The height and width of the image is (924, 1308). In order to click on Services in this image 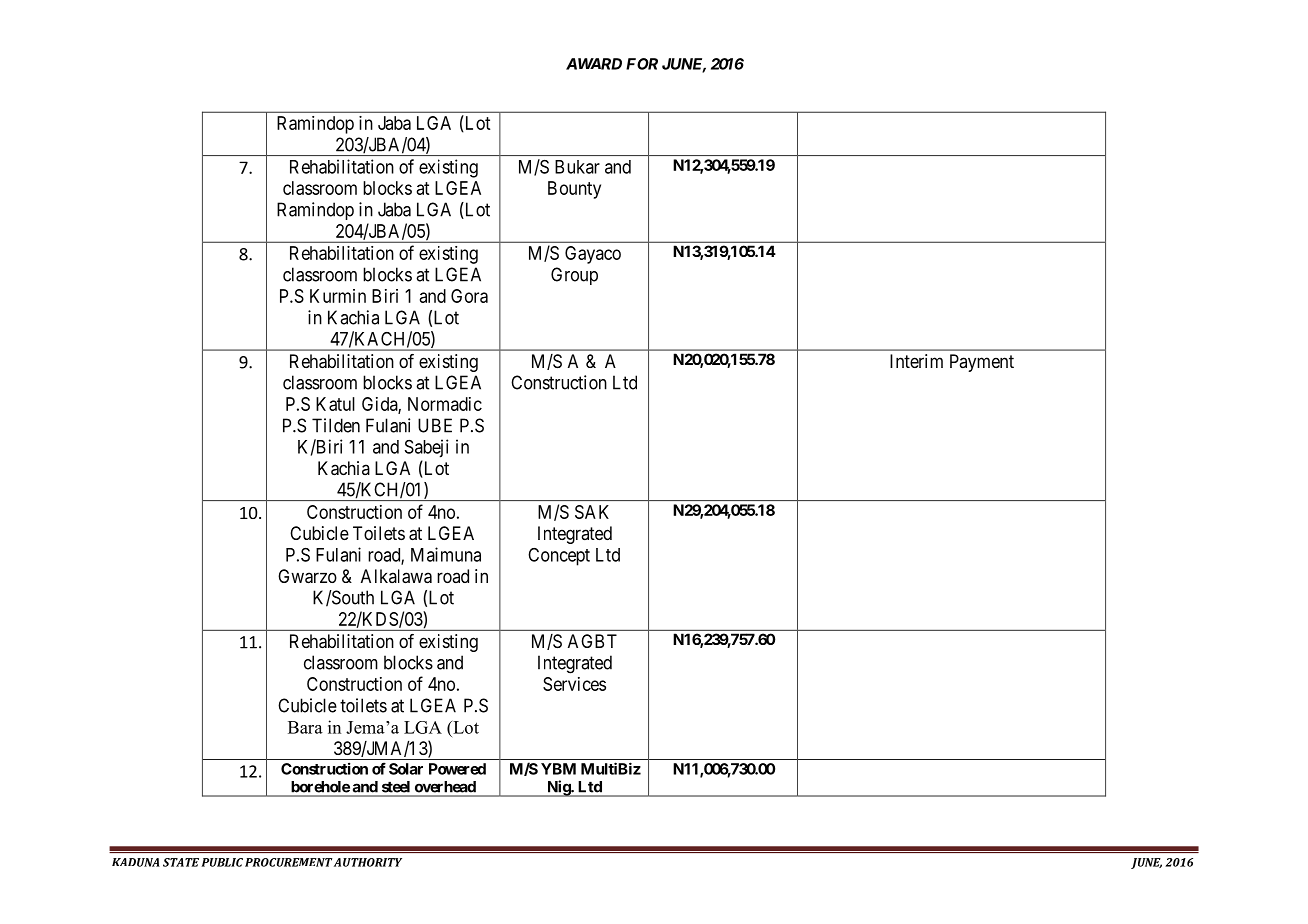, I will do `click(574, 684)`.
